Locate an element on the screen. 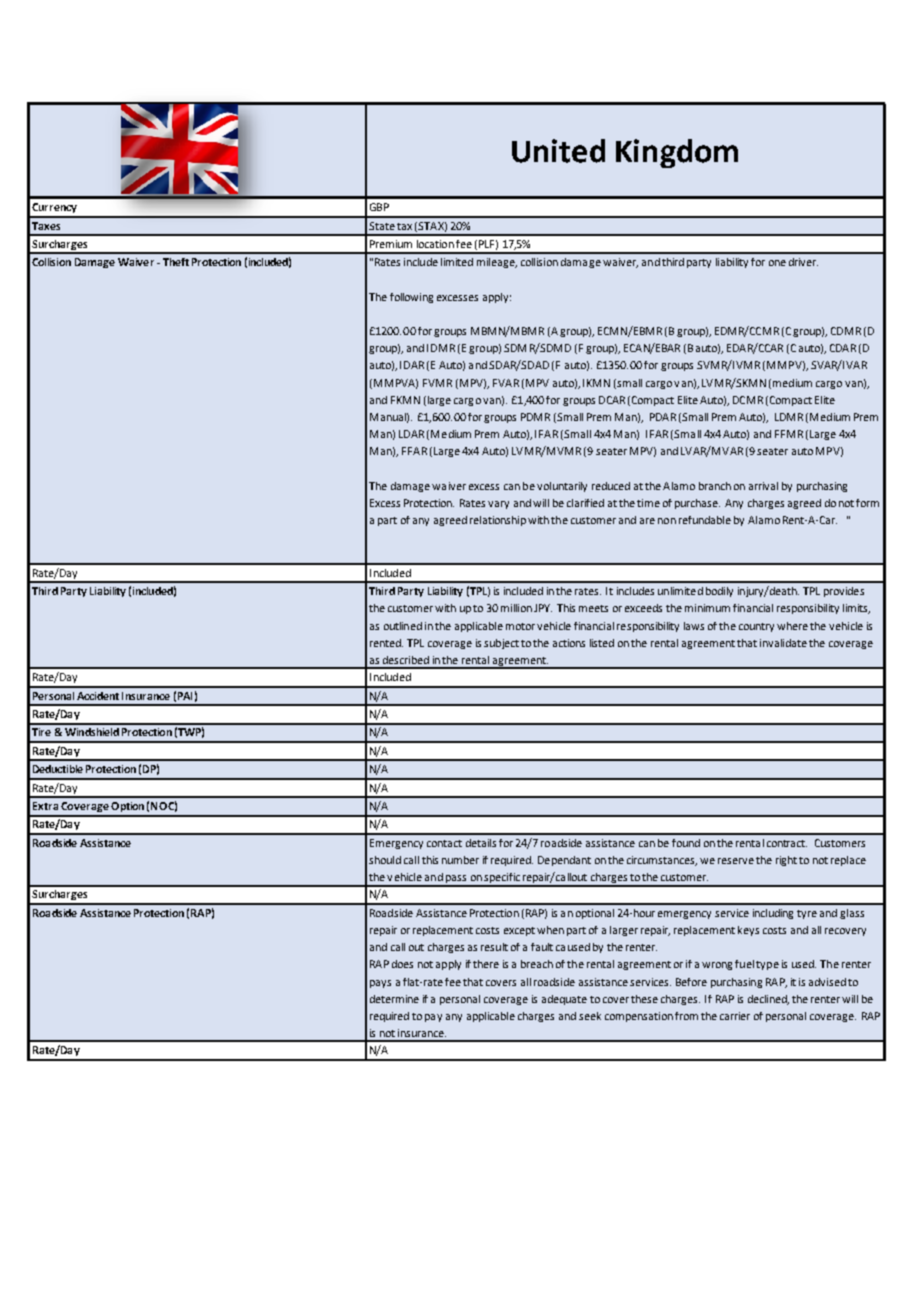 The image size is (924, 1308). Extra is located at coordinates (45, 806).
